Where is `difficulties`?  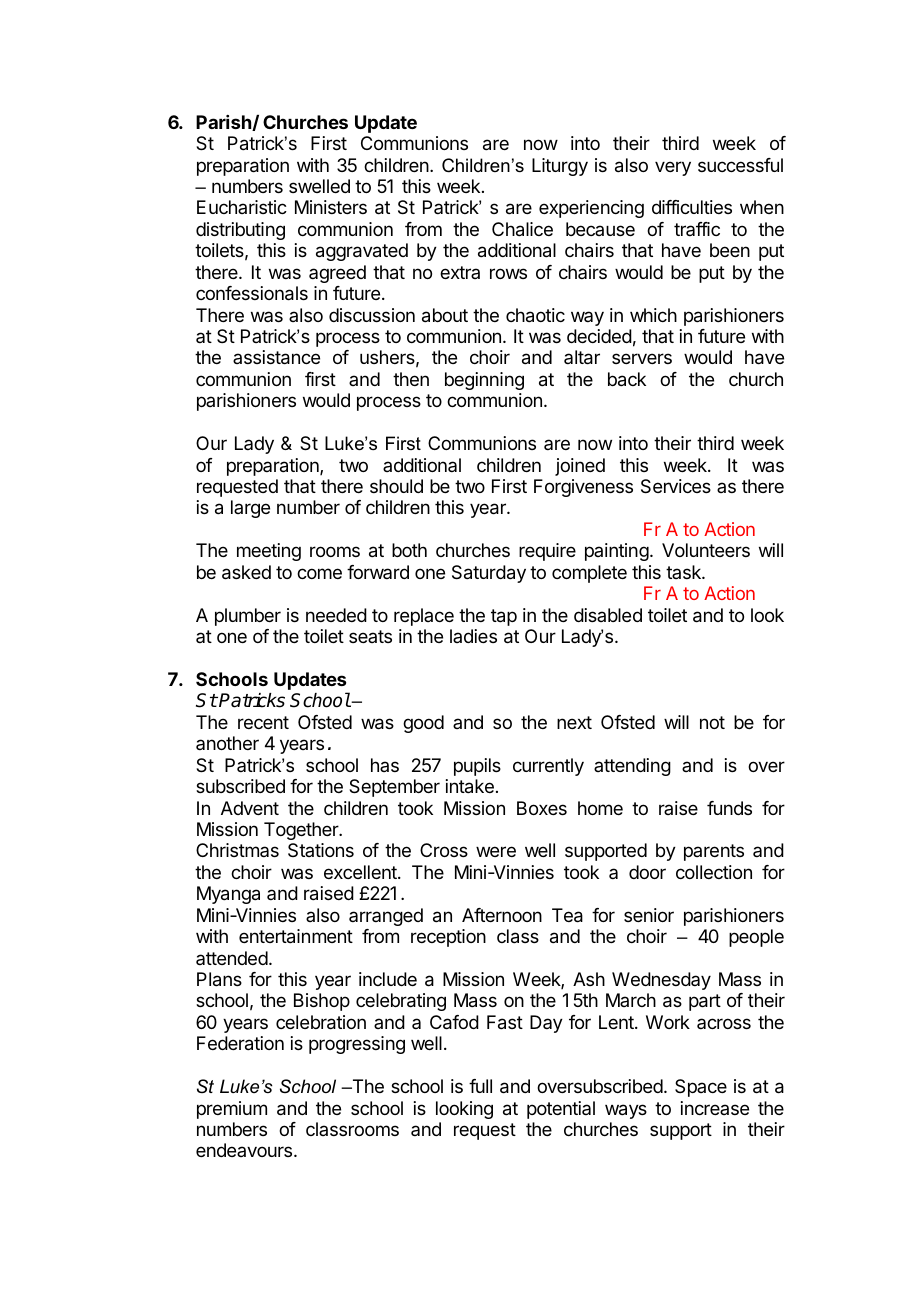 difficulties is located at coordinates (692, 207).
